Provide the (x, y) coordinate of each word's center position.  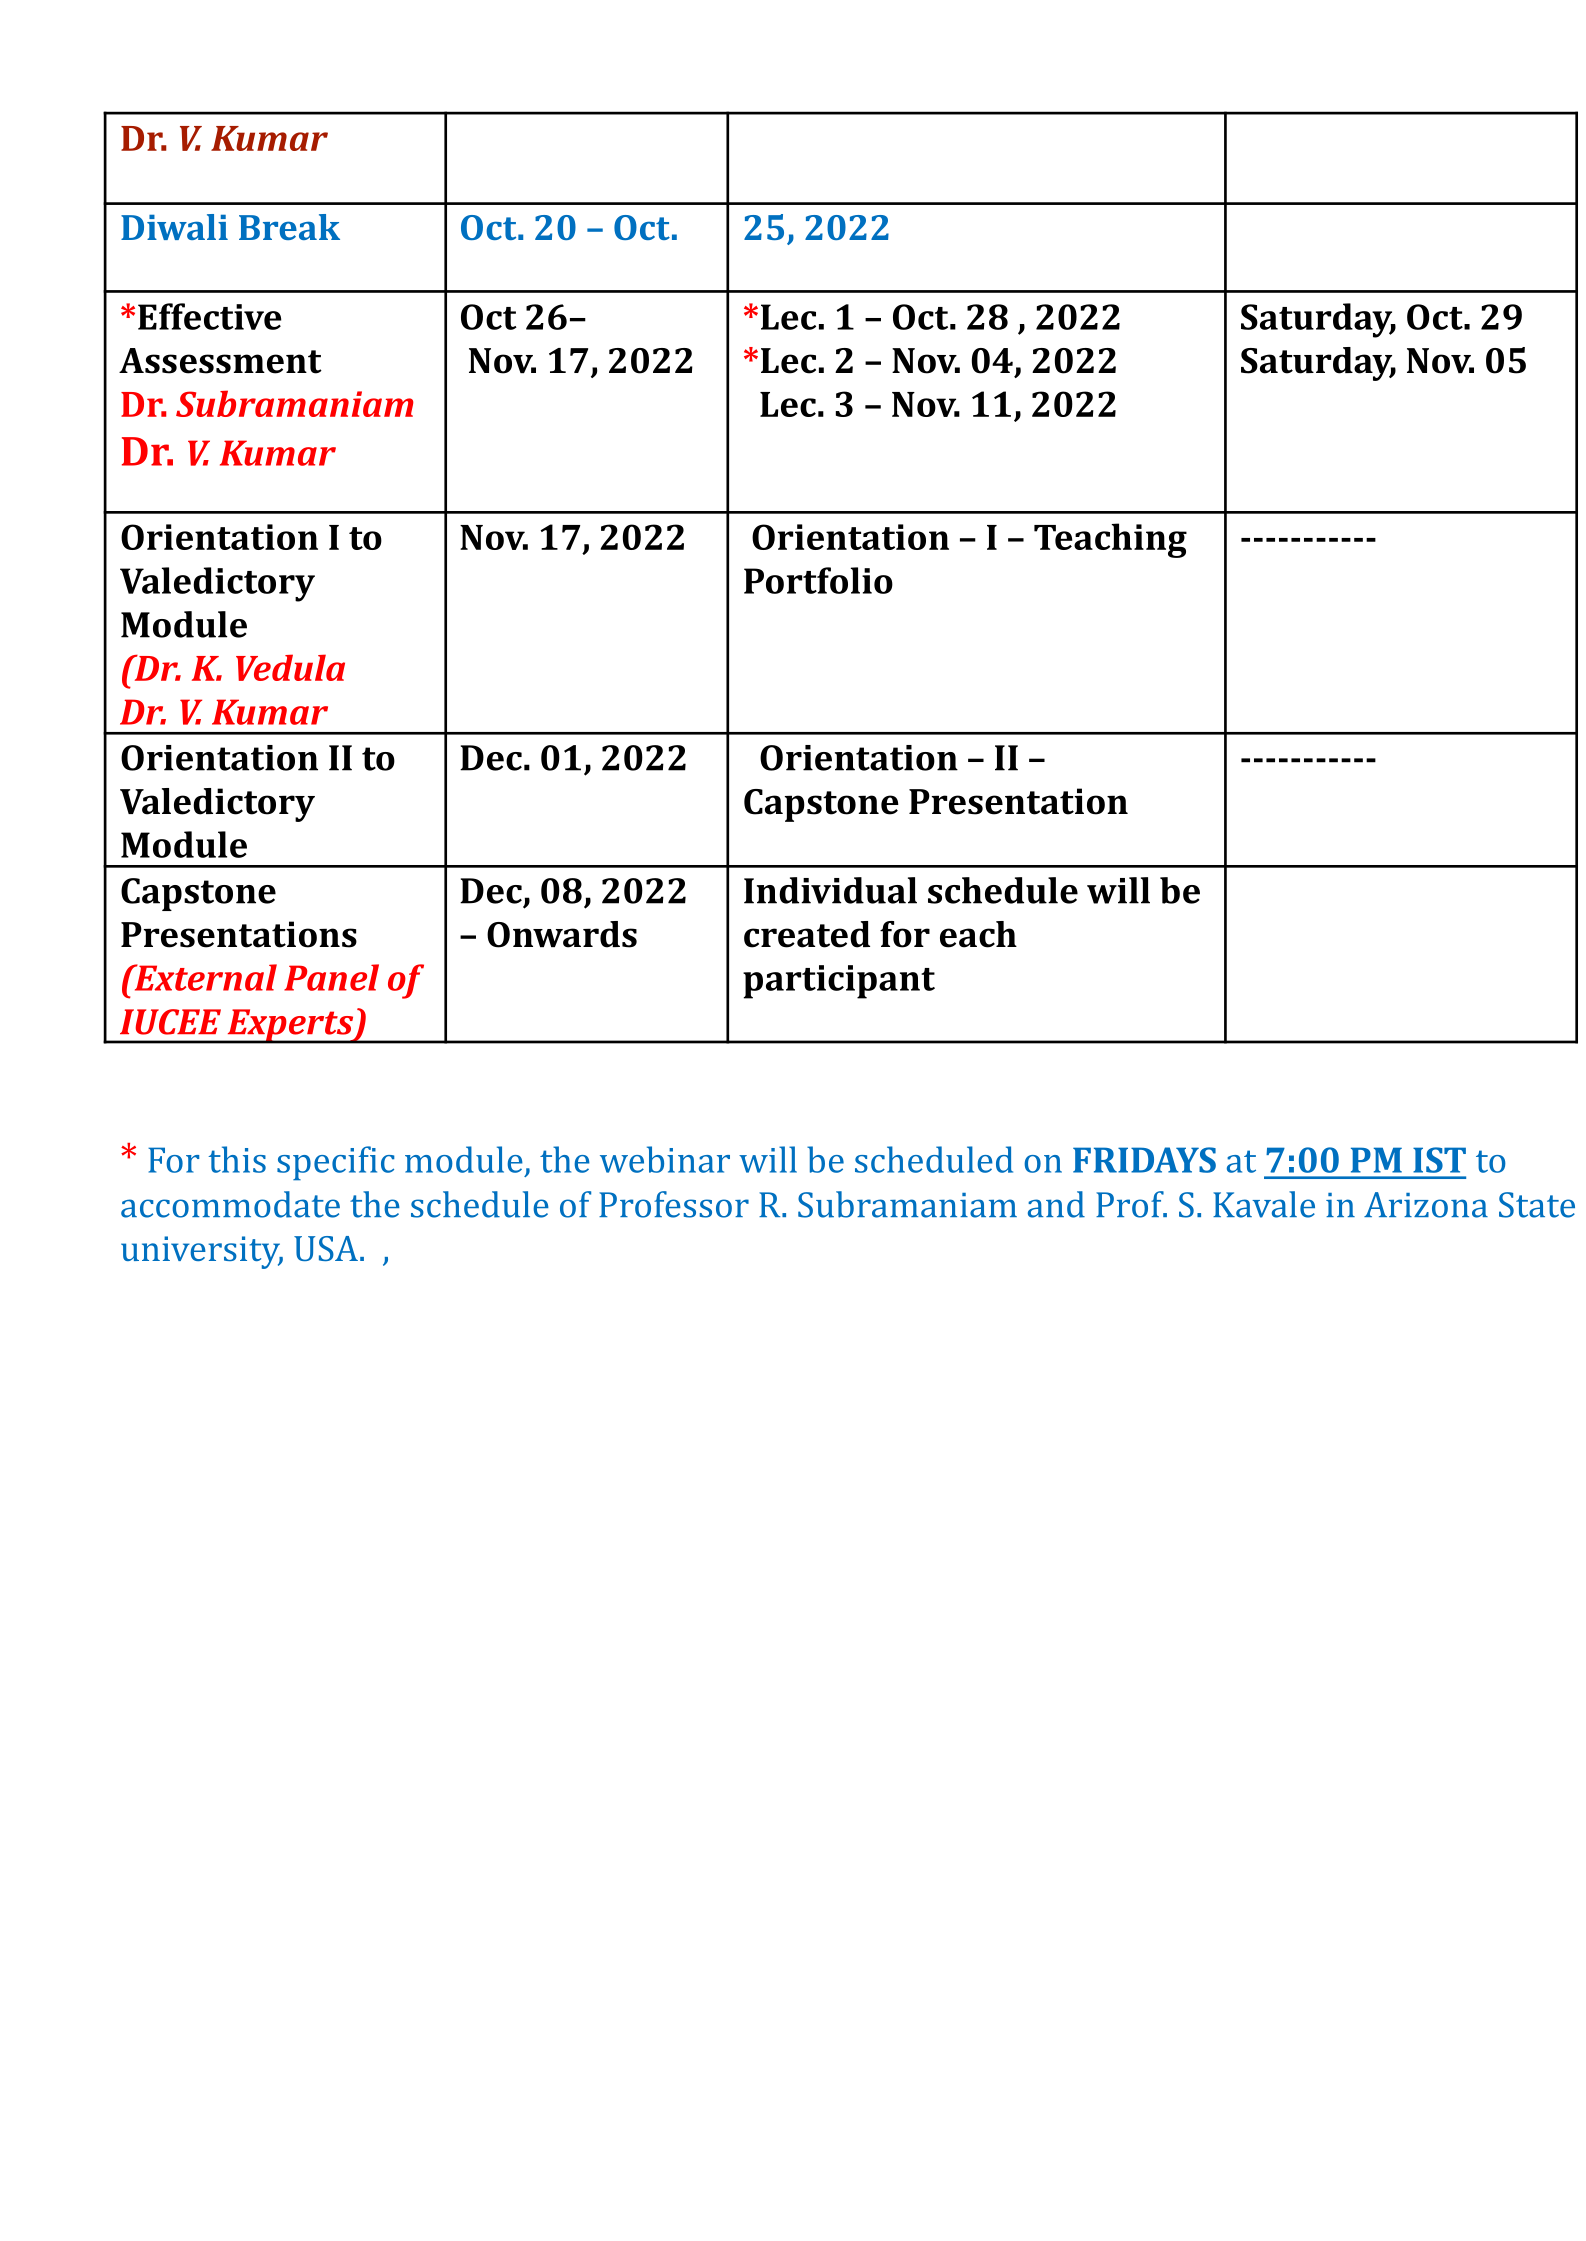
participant (839, 982)
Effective (210, 316)
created (807, 934)
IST (1439, 1160)
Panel (331, 977)
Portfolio (818, 580)
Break (289, 227)
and (1056, 1204)
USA (326, 1248)
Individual (830, 890)
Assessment (220, 361)
